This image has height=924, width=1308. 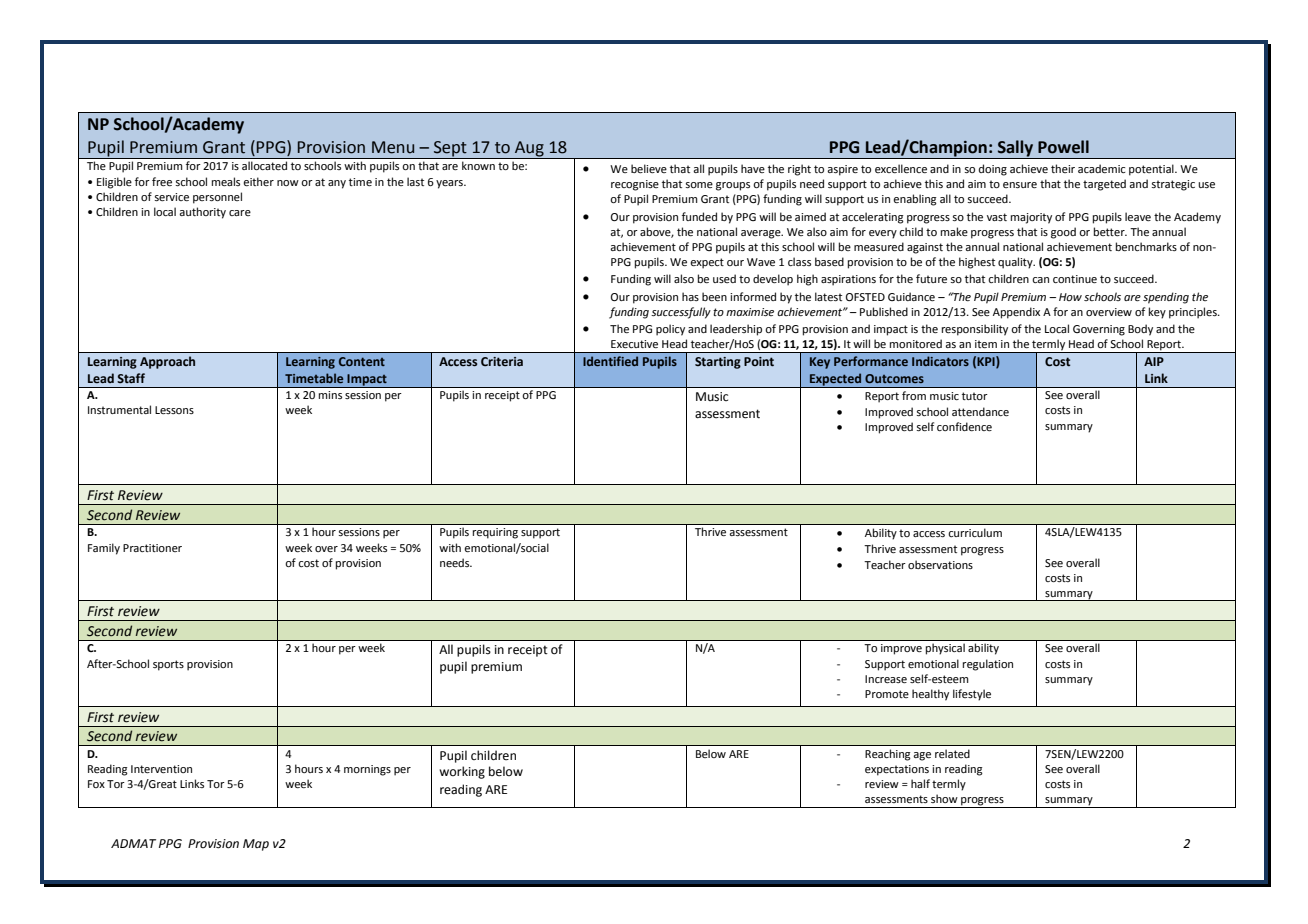 What do you see at coordinates (975, 532) in the image?
I see `curriculum` at bounding box center [975, 532].
